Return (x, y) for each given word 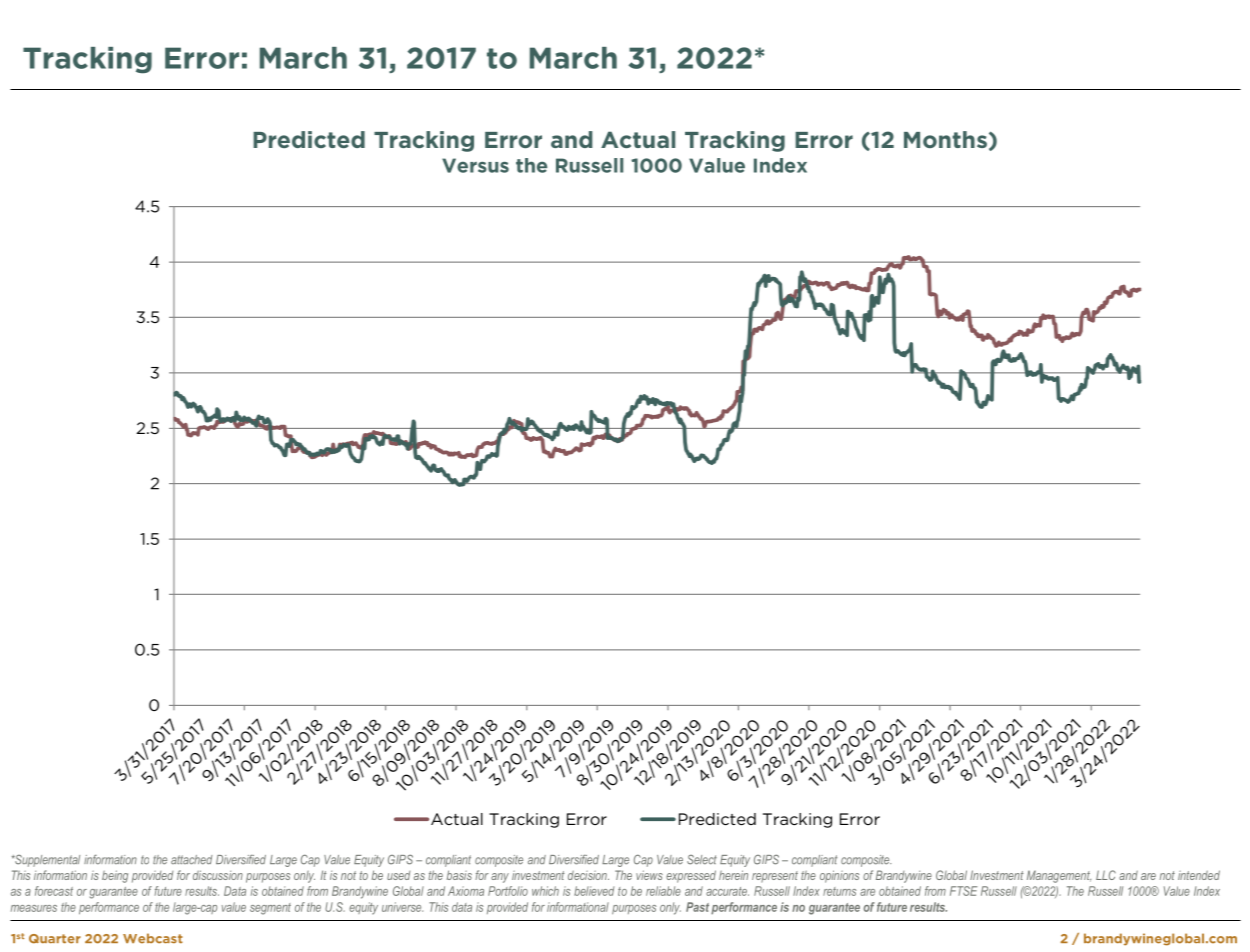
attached (192, 860)
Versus (475, 165)
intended (1199, 875)
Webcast (153, 938)
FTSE (963, 891)
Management (1059, 877)
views (649, 875)
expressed (691, 876)
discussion (218, 875)
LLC (1106, 875)
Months (945, 139)
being (115, 876)
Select (702, 860)
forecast (54, 891)
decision (588, 875)
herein (733, 875)
